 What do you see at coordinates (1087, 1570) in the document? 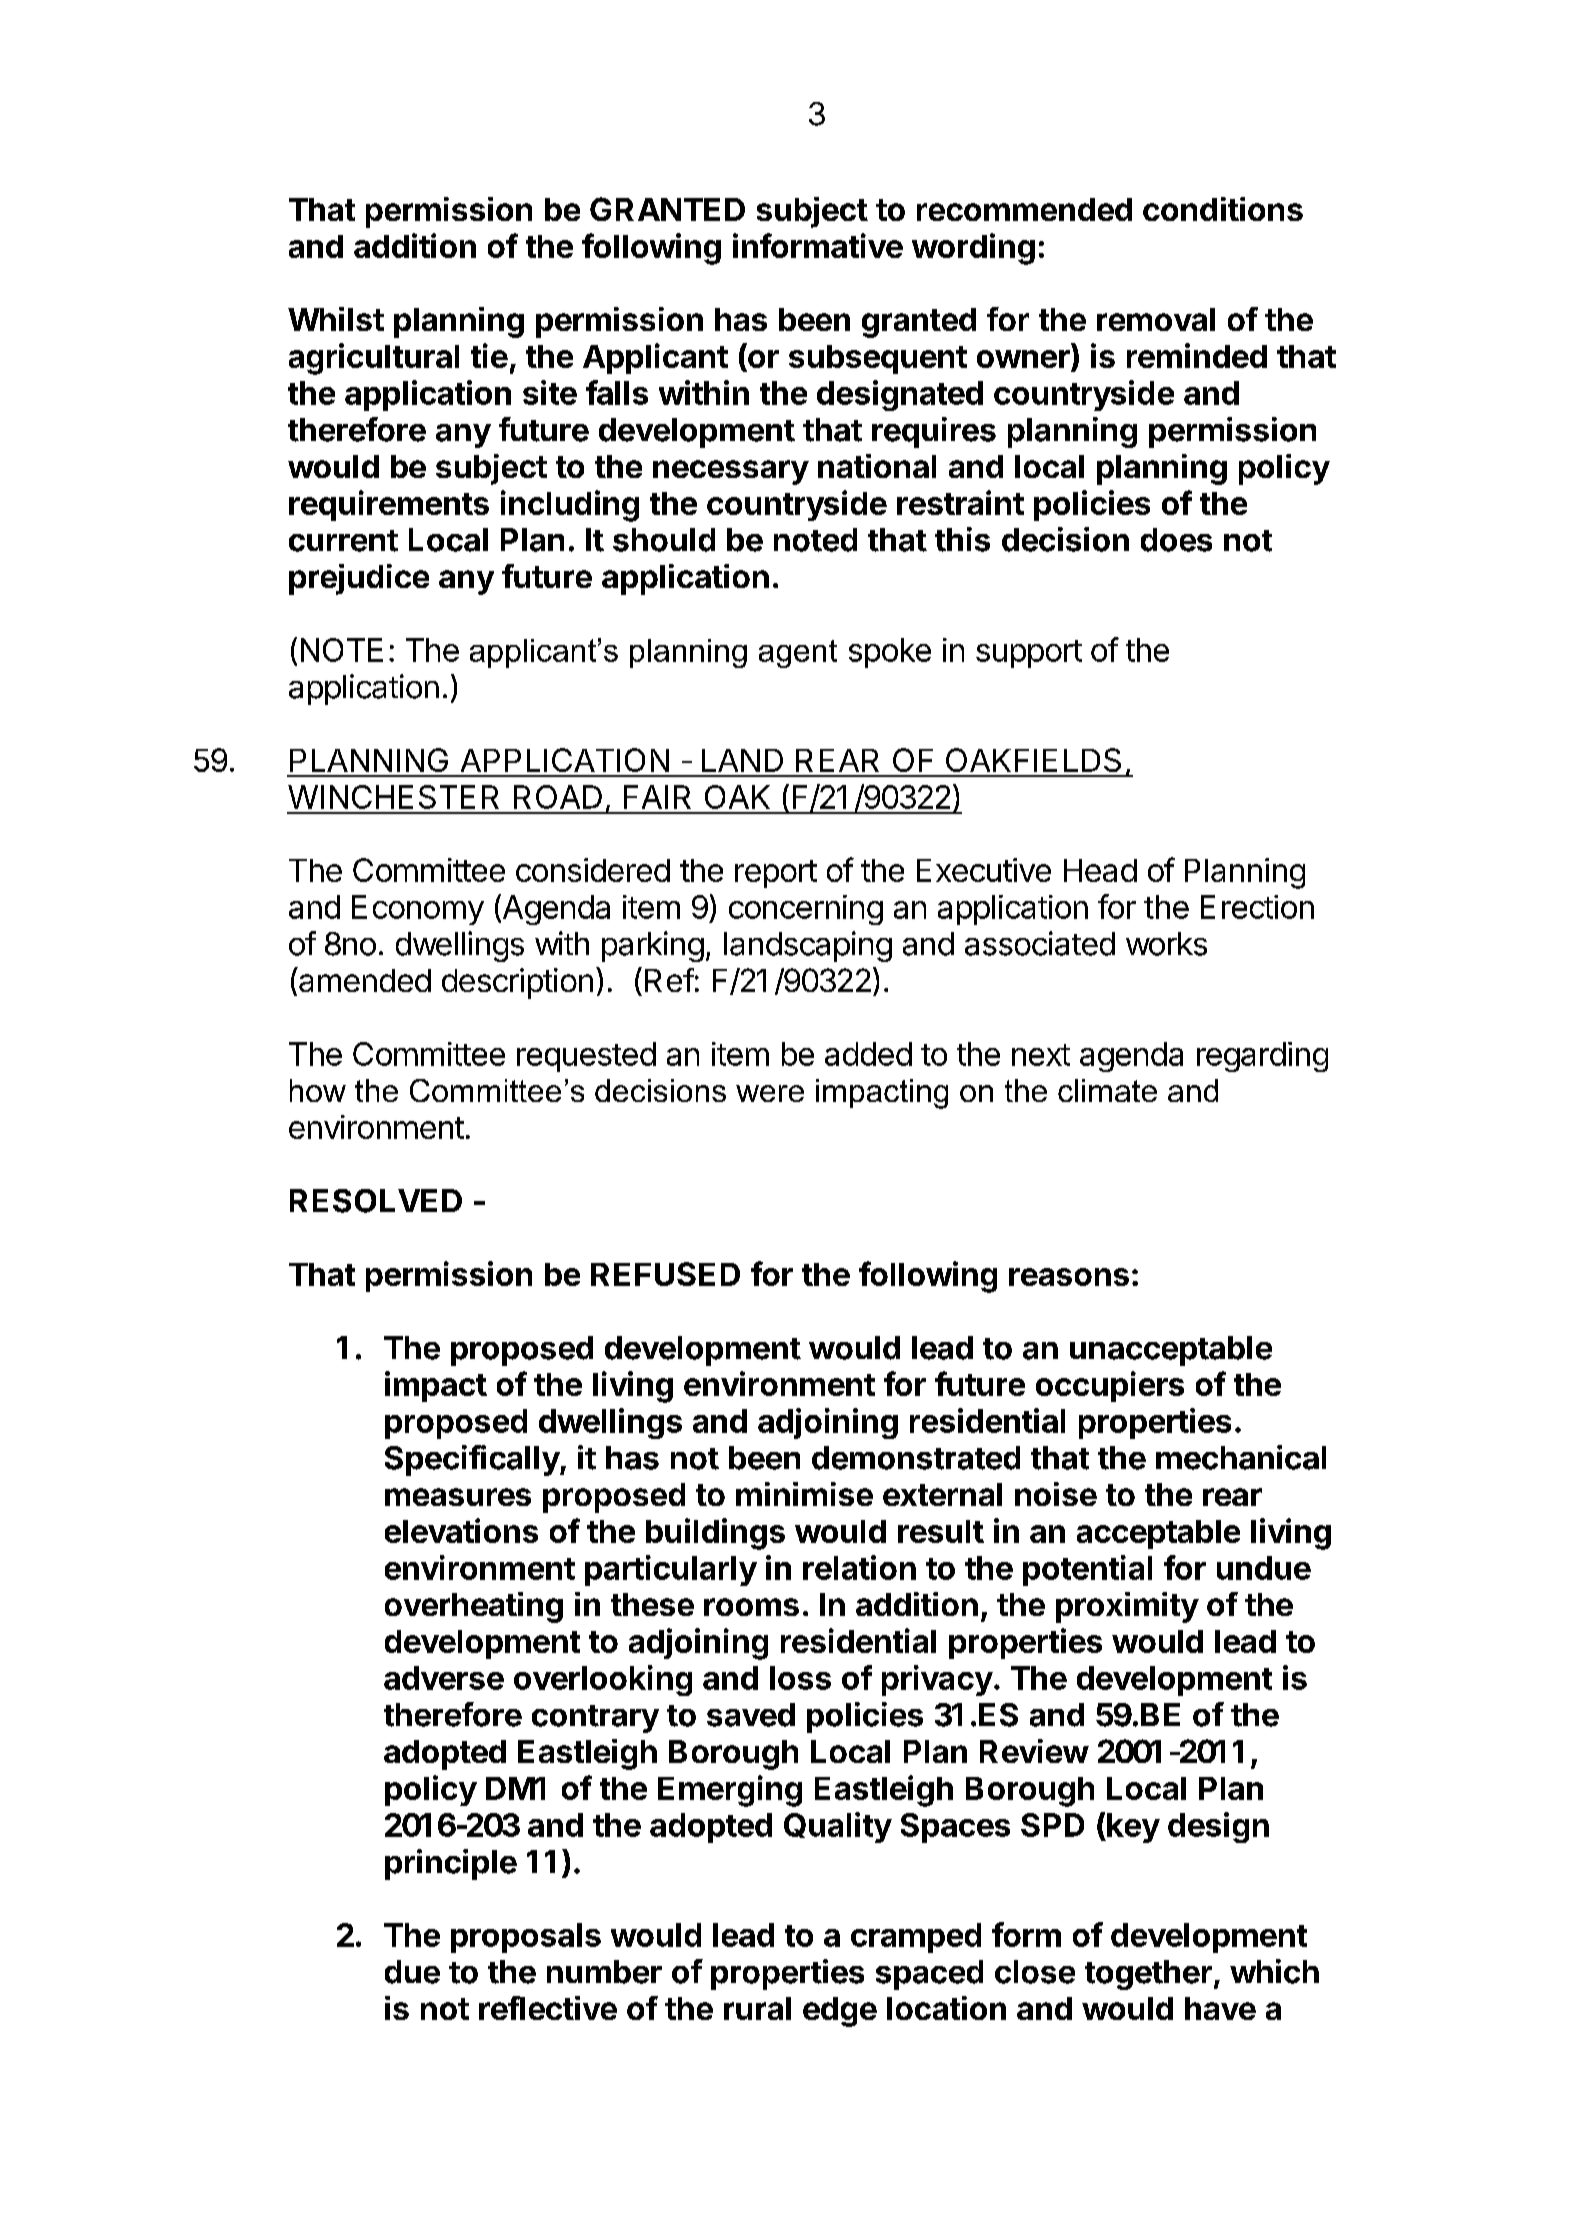
I see `potential` at bounding box center [1087, 1570].
